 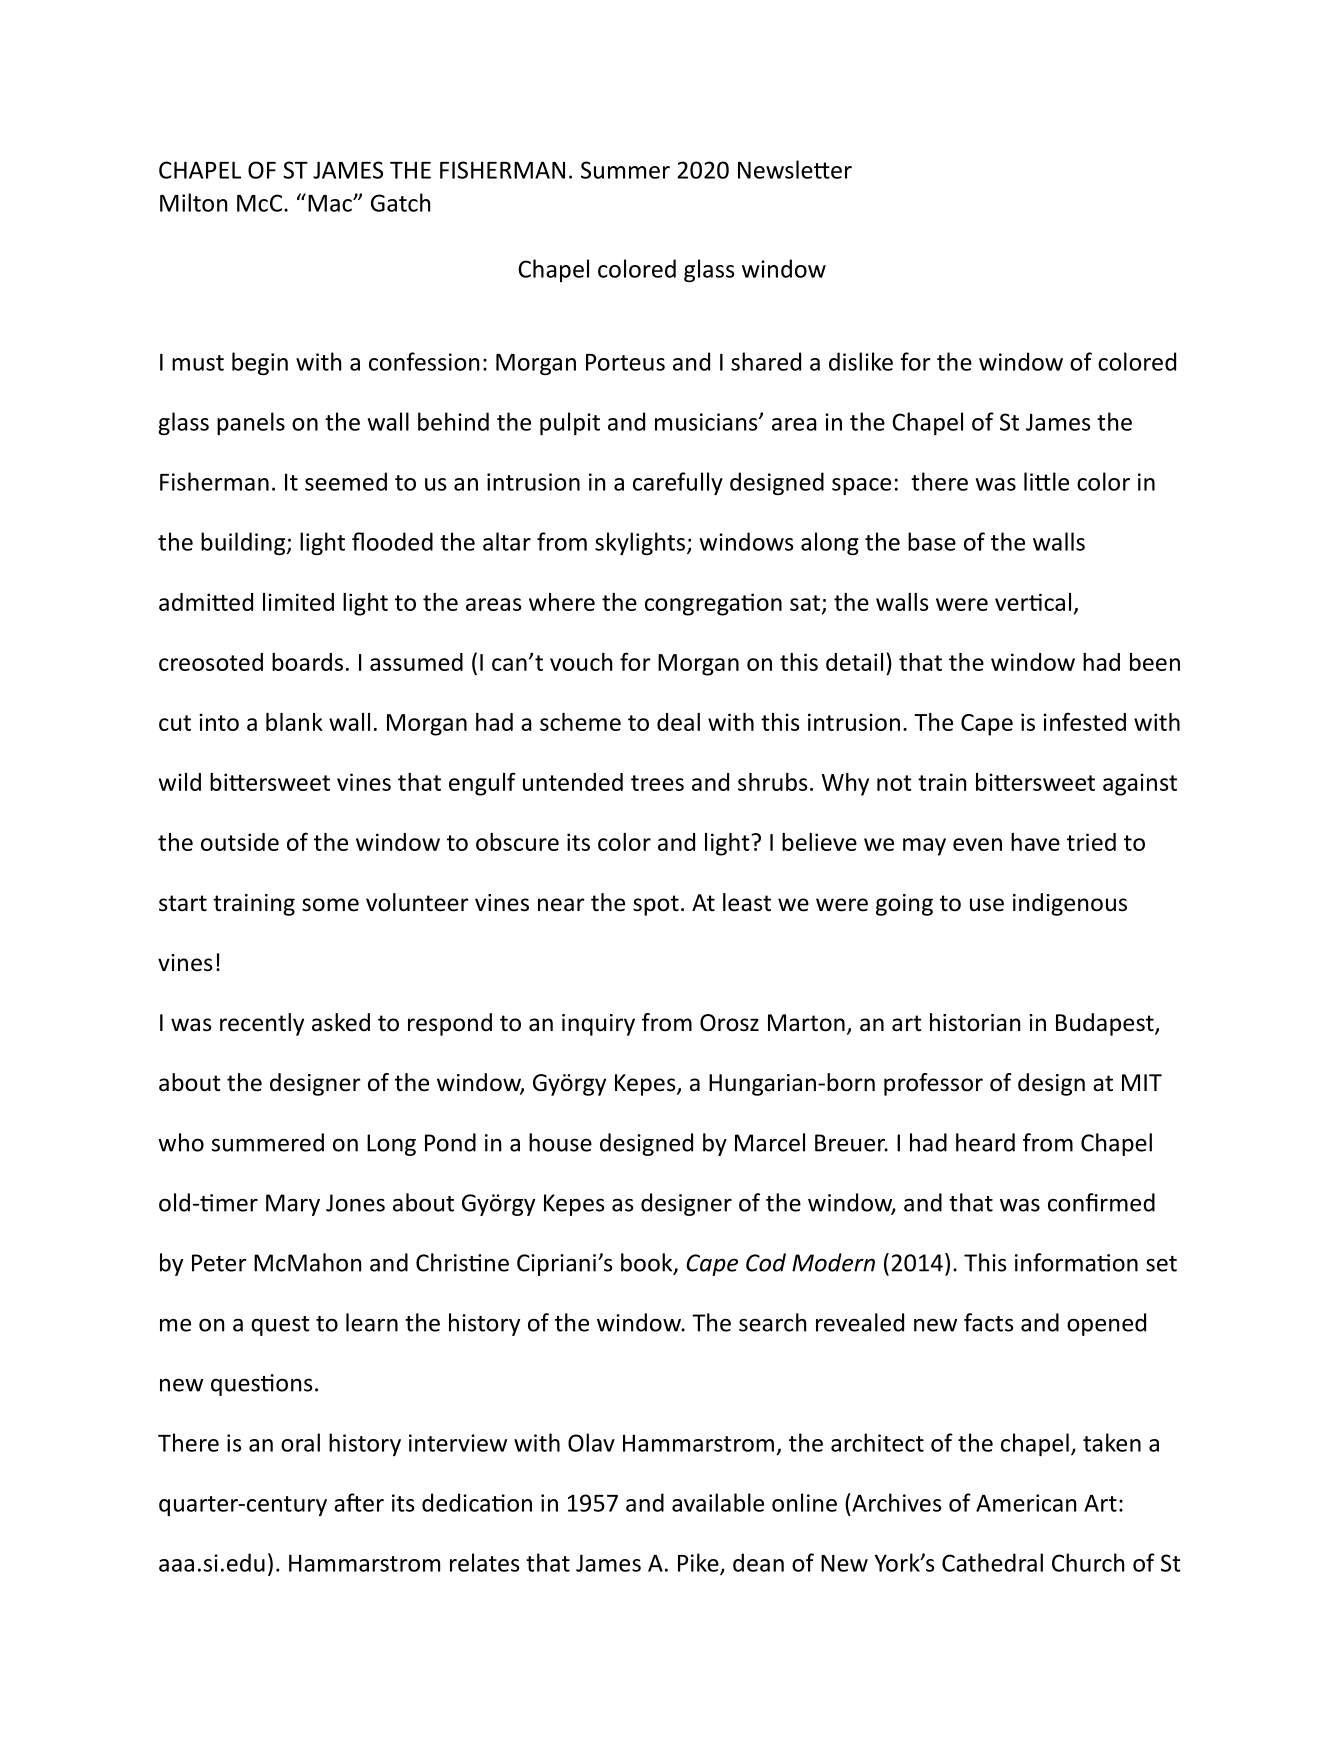 What do you see at coordinates (331, 203) in the screenshot?
I see `Mac` at bounding box center [331, 203].
